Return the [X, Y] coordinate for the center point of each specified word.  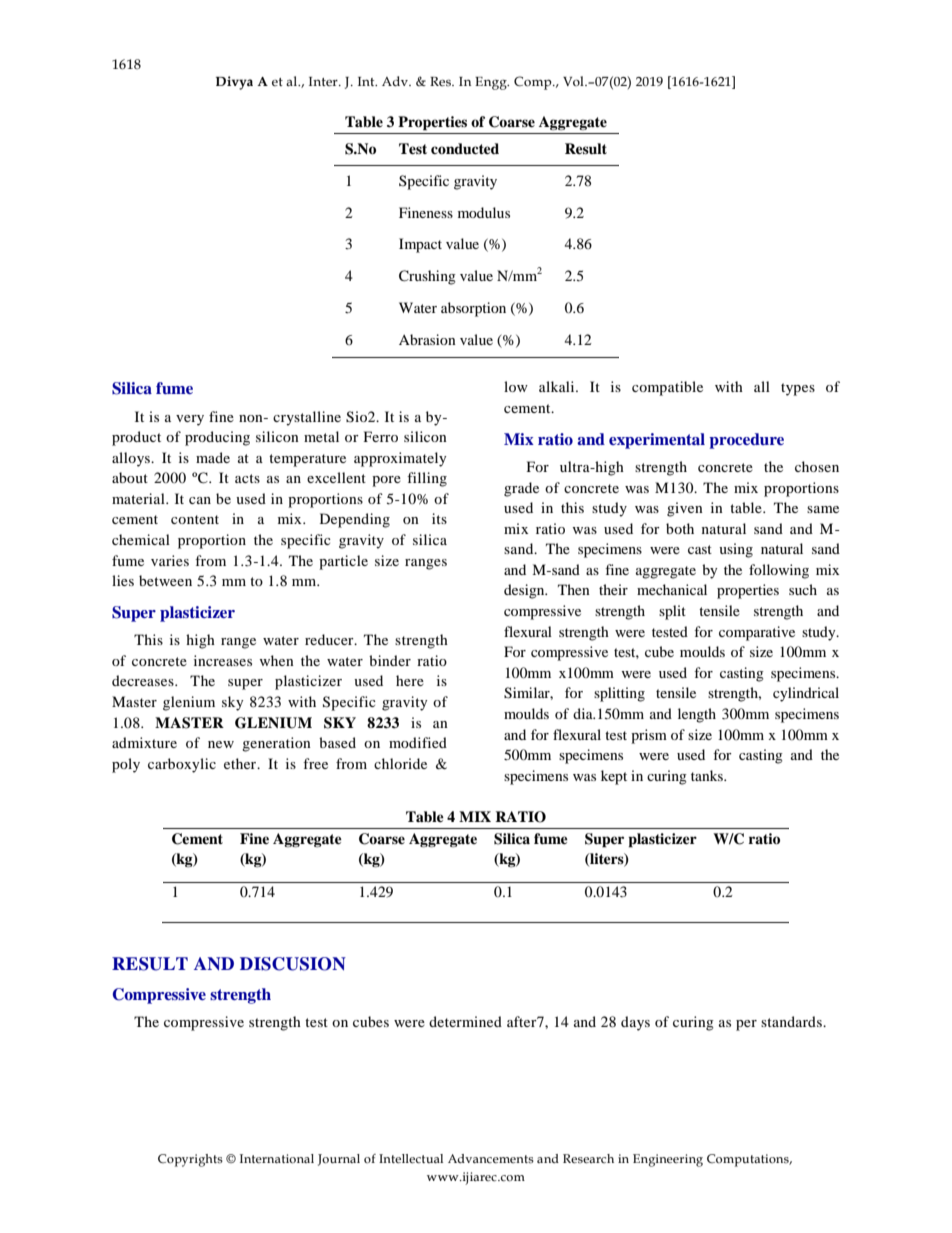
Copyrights [190, 1160]
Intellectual [411, 1158]
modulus [484, 212]
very [190, 420]
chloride [400, 763]
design [525, 591]
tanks [708, 775]
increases [223, 660]
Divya [234, 83]
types [798, 389]
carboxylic [182, 765]
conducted [465, 148]
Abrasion [427, 339]
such [803, 589]
